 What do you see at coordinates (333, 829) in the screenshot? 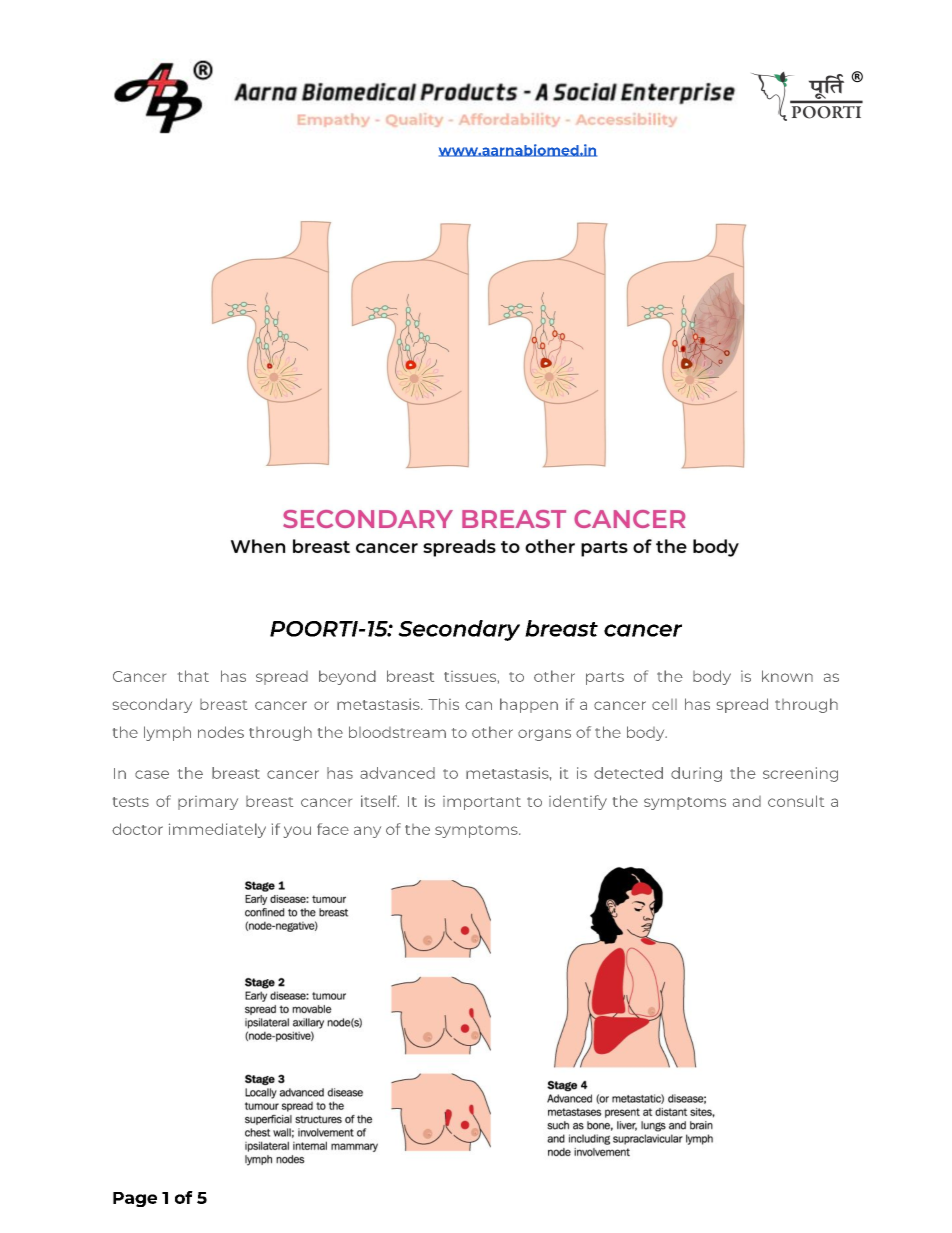
I see `face` at bounding box center [333, 829].
